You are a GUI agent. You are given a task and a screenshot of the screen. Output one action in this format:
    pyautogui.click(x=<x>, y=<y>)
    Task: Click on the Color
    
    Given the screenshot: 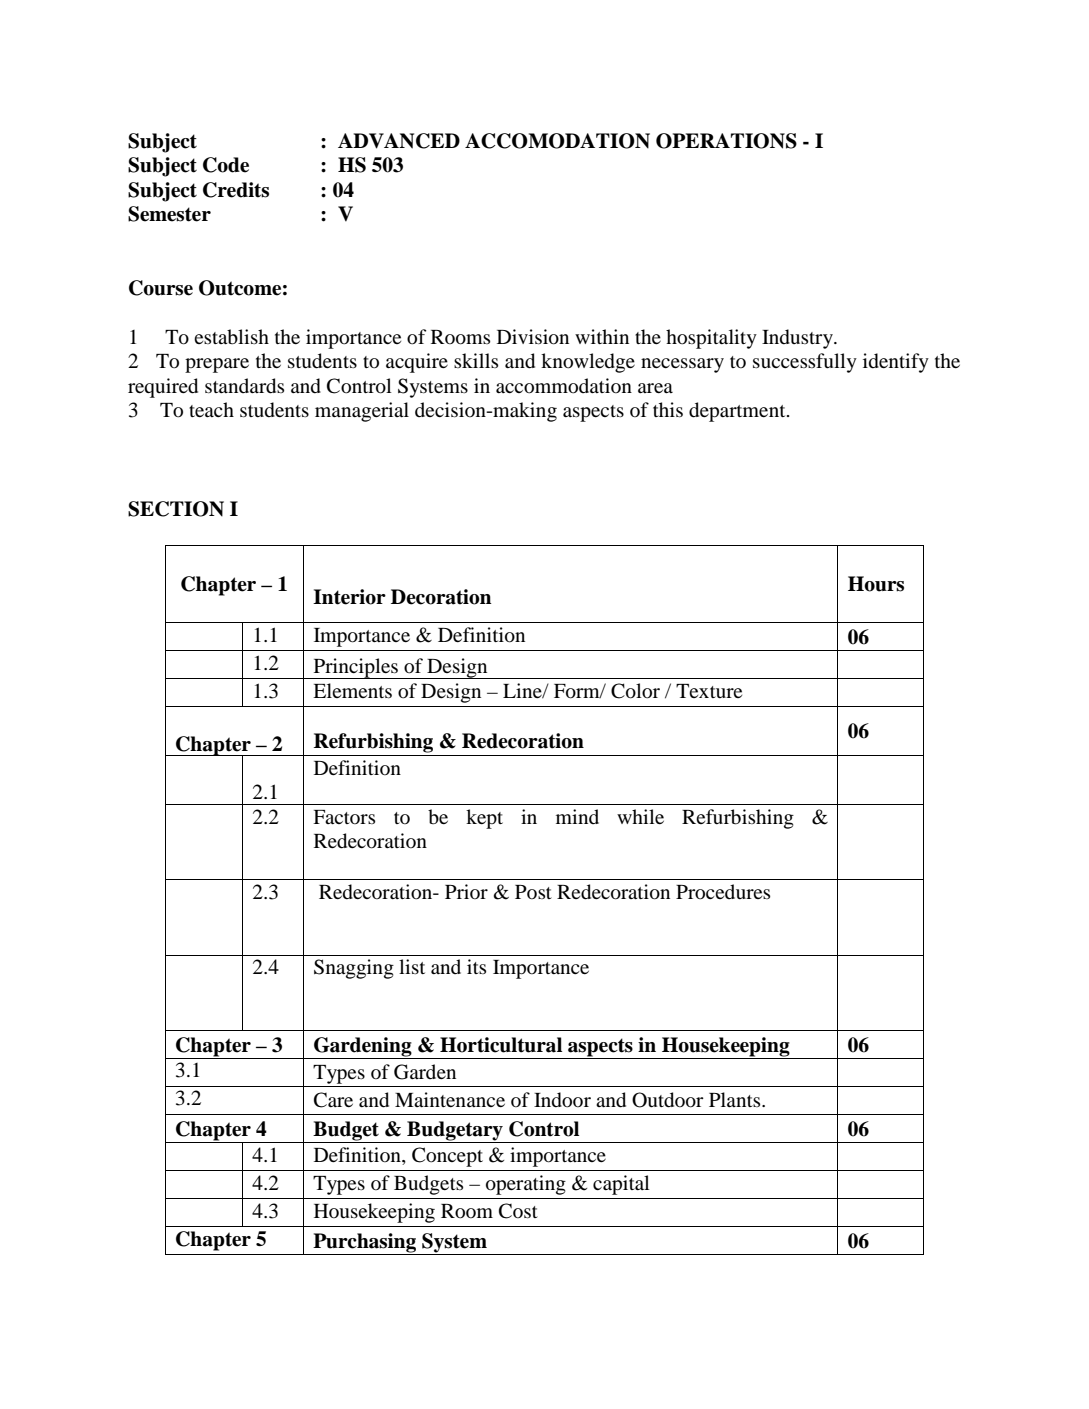 What is the action you would take?
    pyautogui.click(x=635, y=691)
